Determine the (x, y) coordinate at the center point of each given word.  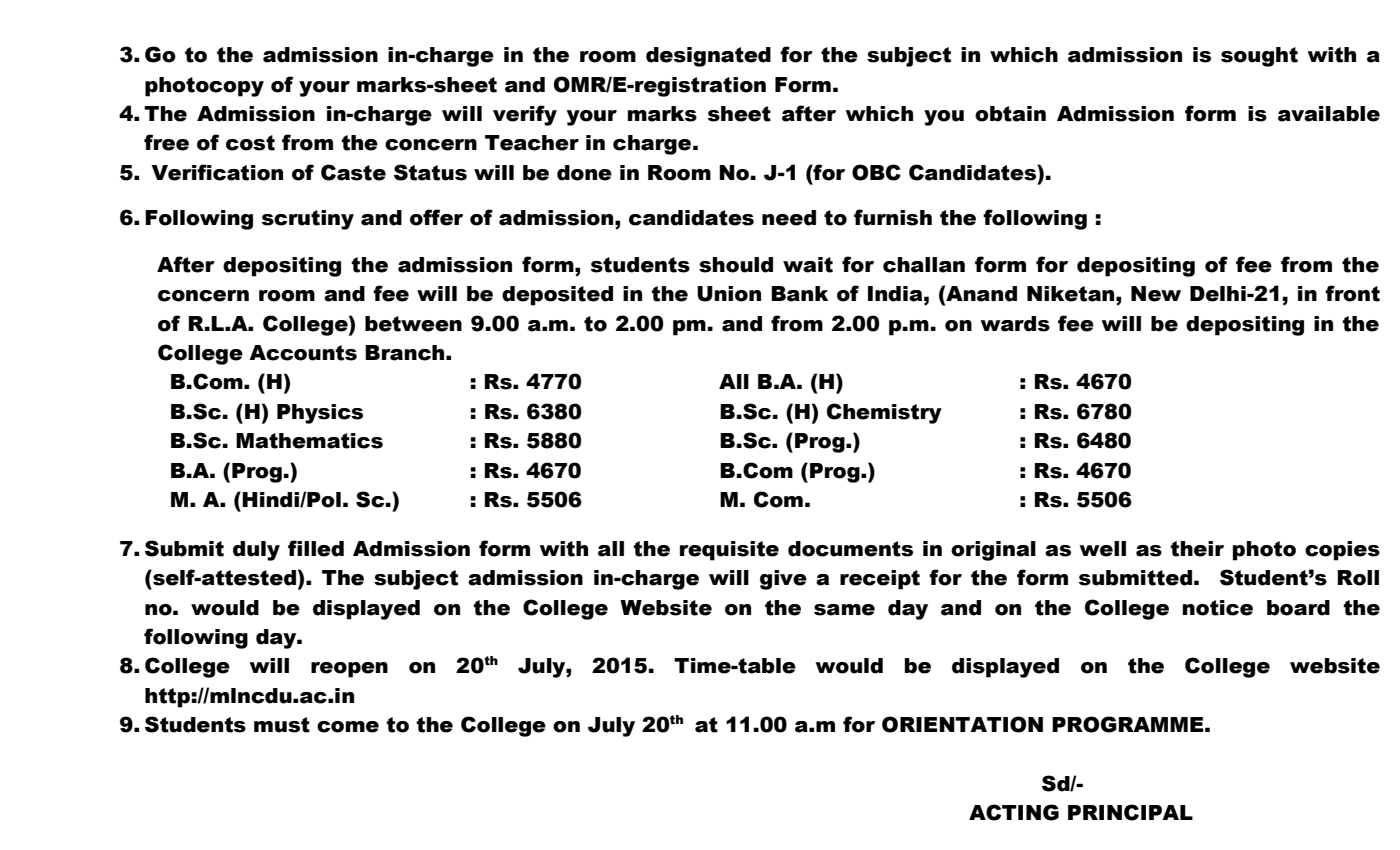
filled (316, 548)
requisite (729, 551)
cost (250, 143)
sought (1259, 57)
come (348, 727)
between (413, 324)
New (1156, 294)
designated (708, 57)
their (1197, 549)
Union (729, 294)
